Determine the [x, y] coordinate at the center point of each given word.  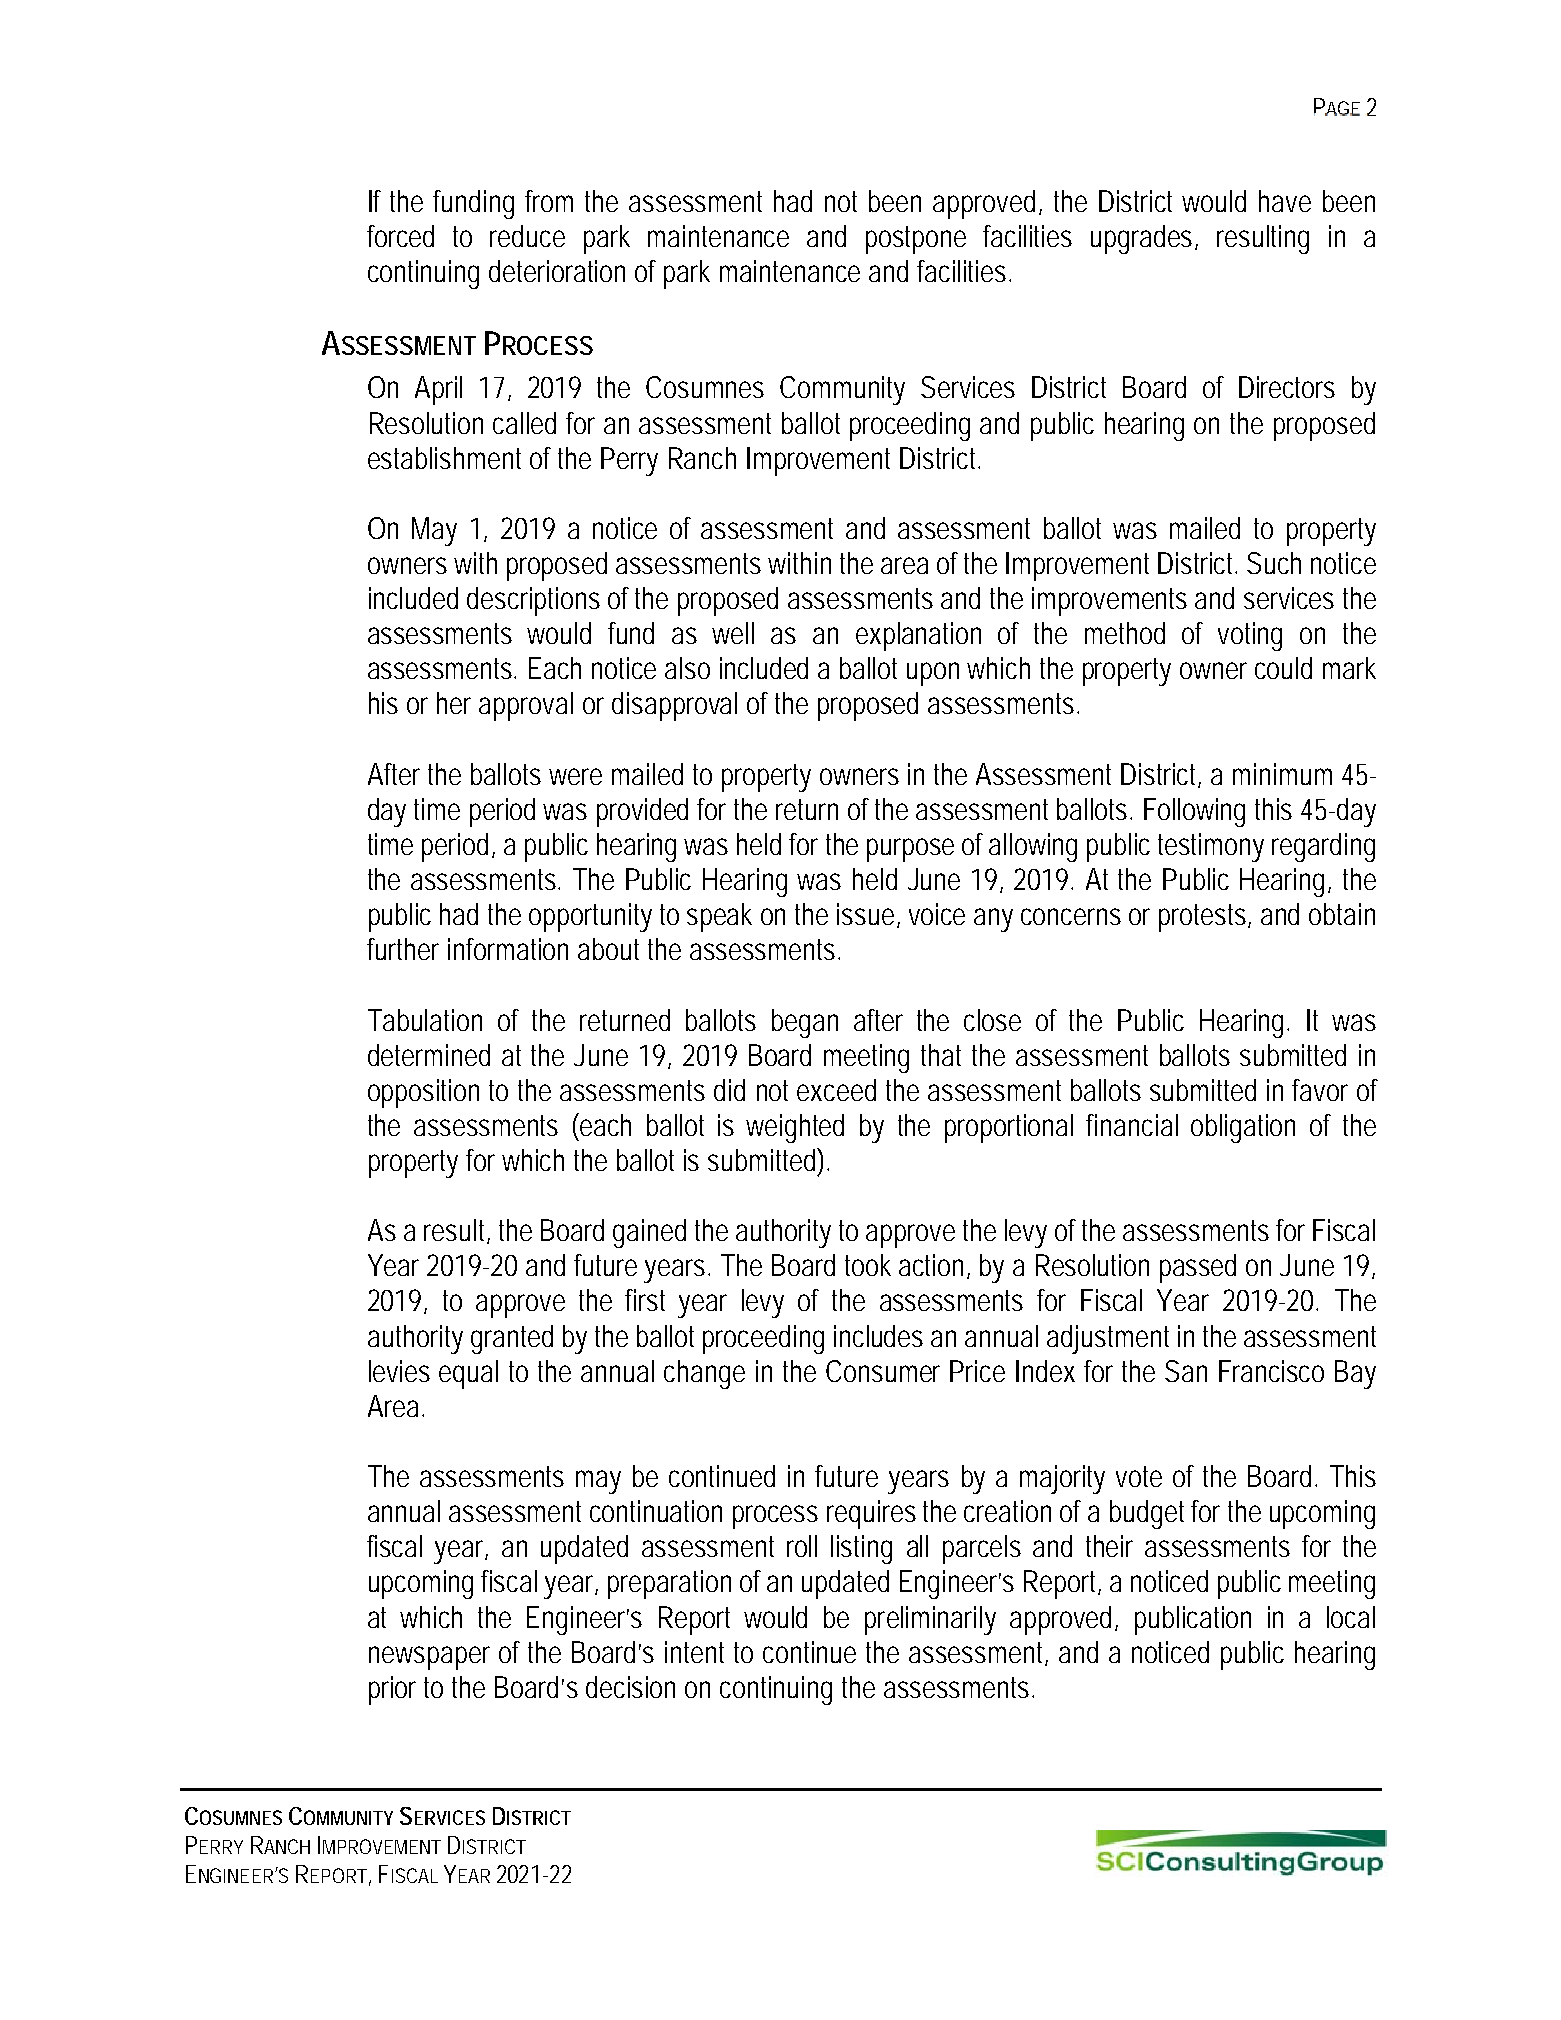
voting [1250, 636]
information [508, 949]
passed [1198, 1268]
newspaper [429, 1658]
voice [937, 914]
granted [512, 1339]
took [868, 1265]
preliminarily [930, 1620]
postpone [916, 240]
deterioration [557, 271]
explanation [918, 636]
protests [1205, 918]
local [1351, 1617]
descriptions [533, 601]
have [1285, 201]
